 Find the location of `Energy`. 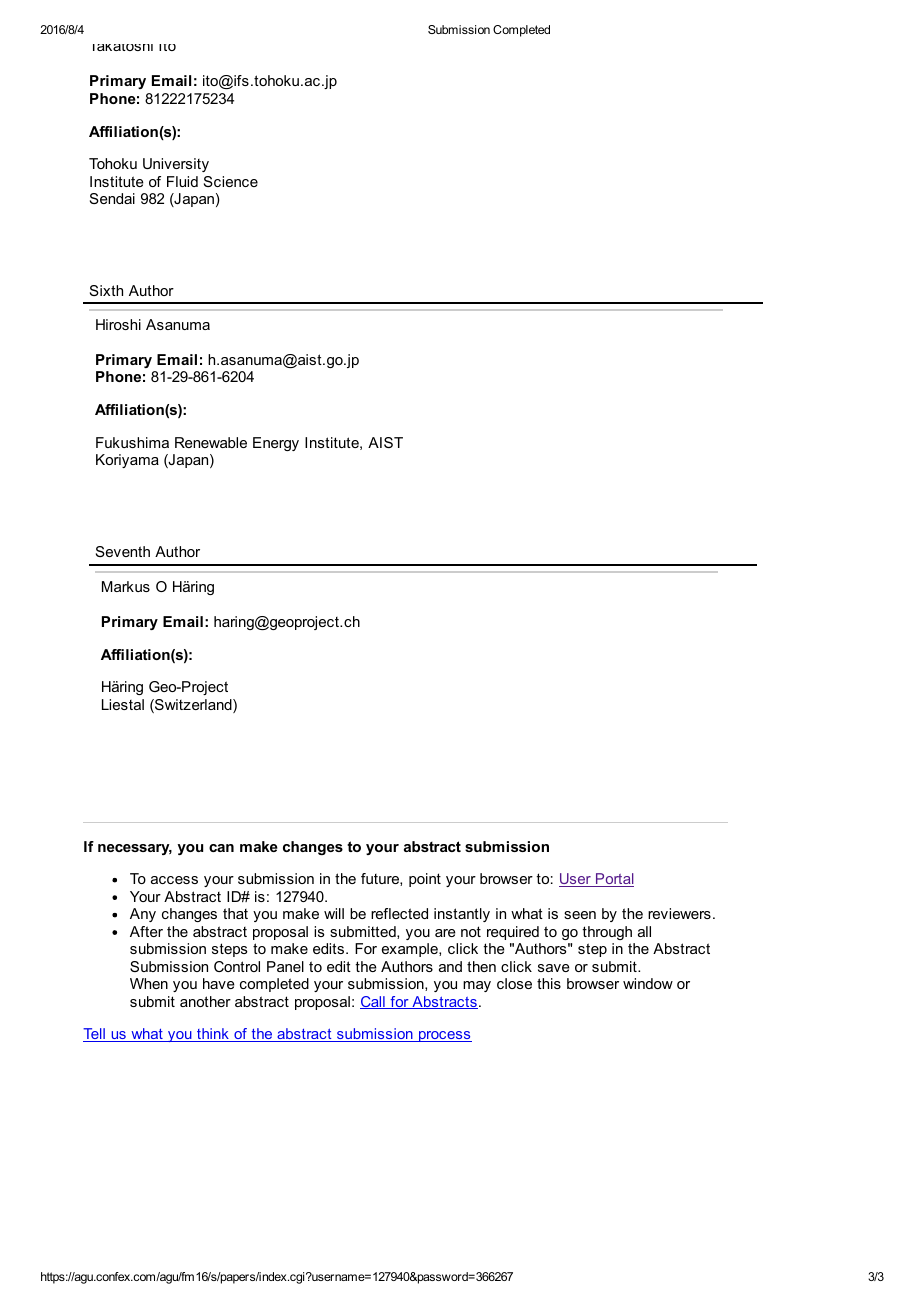

Energy is located at coordinates (276, 444).
